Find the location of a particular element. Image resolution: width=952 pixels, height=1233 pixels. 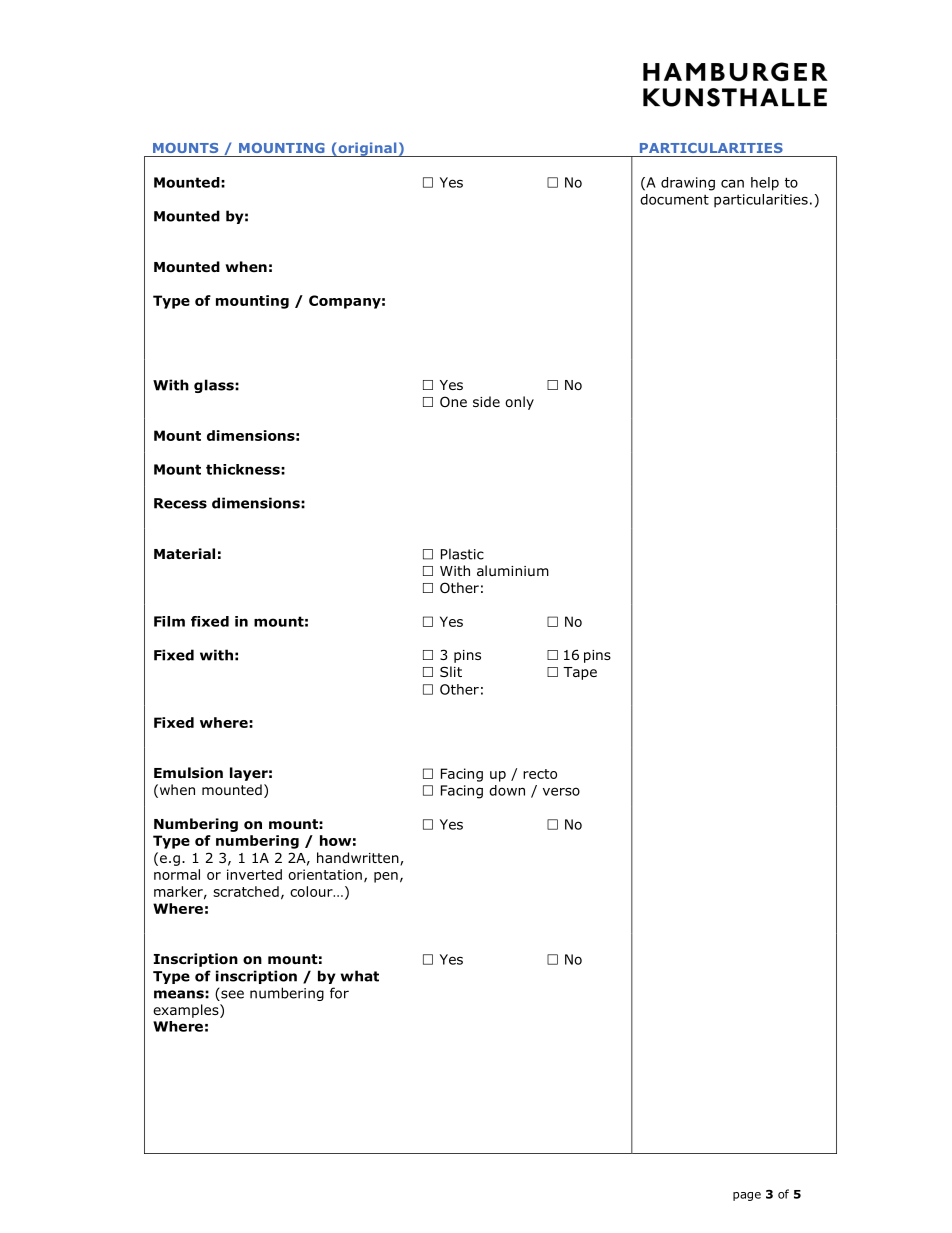

Slit is located at coordinates (451, 671).
